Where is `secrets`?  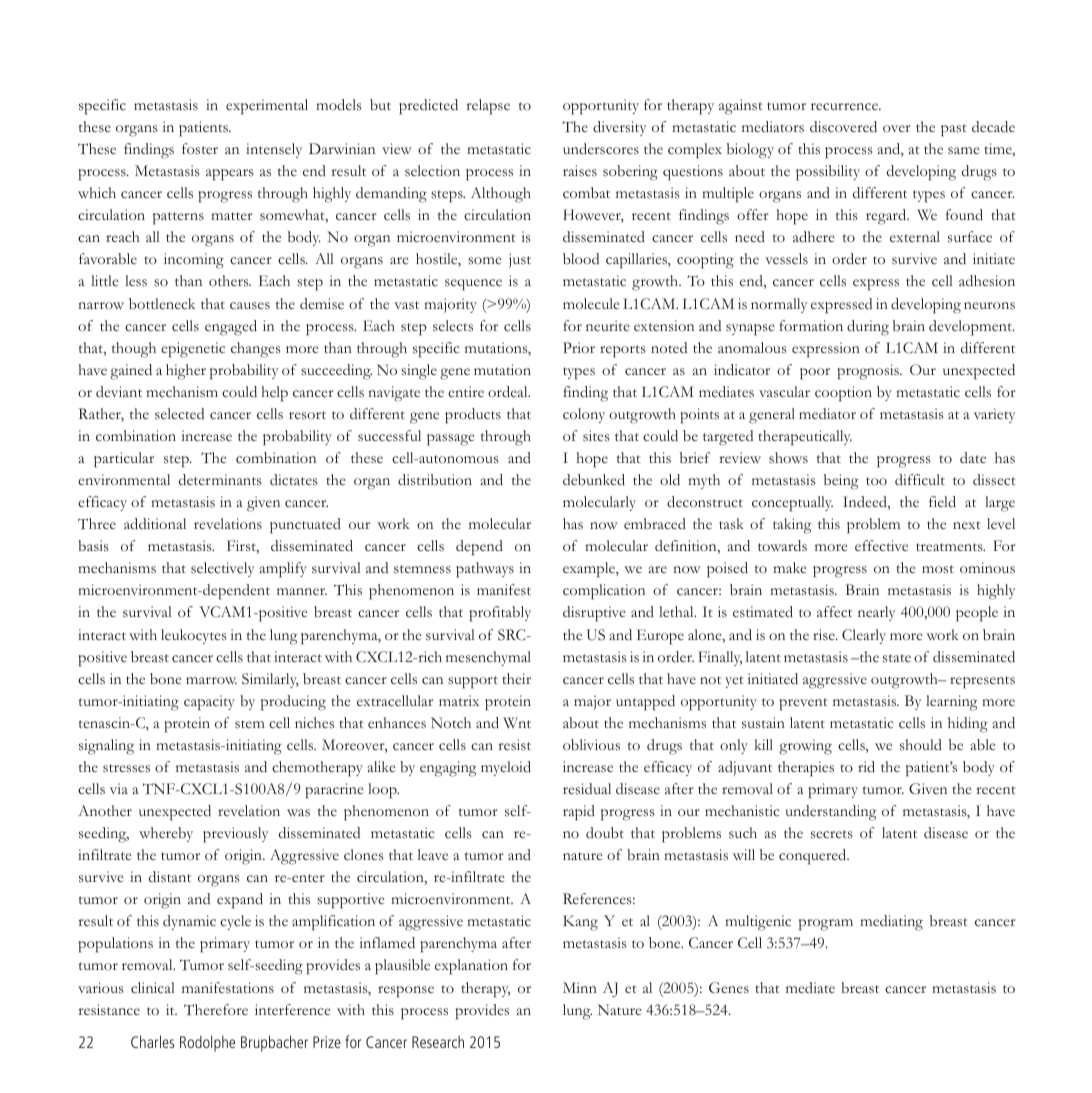 secrets is located at coordinates (832, 834).
